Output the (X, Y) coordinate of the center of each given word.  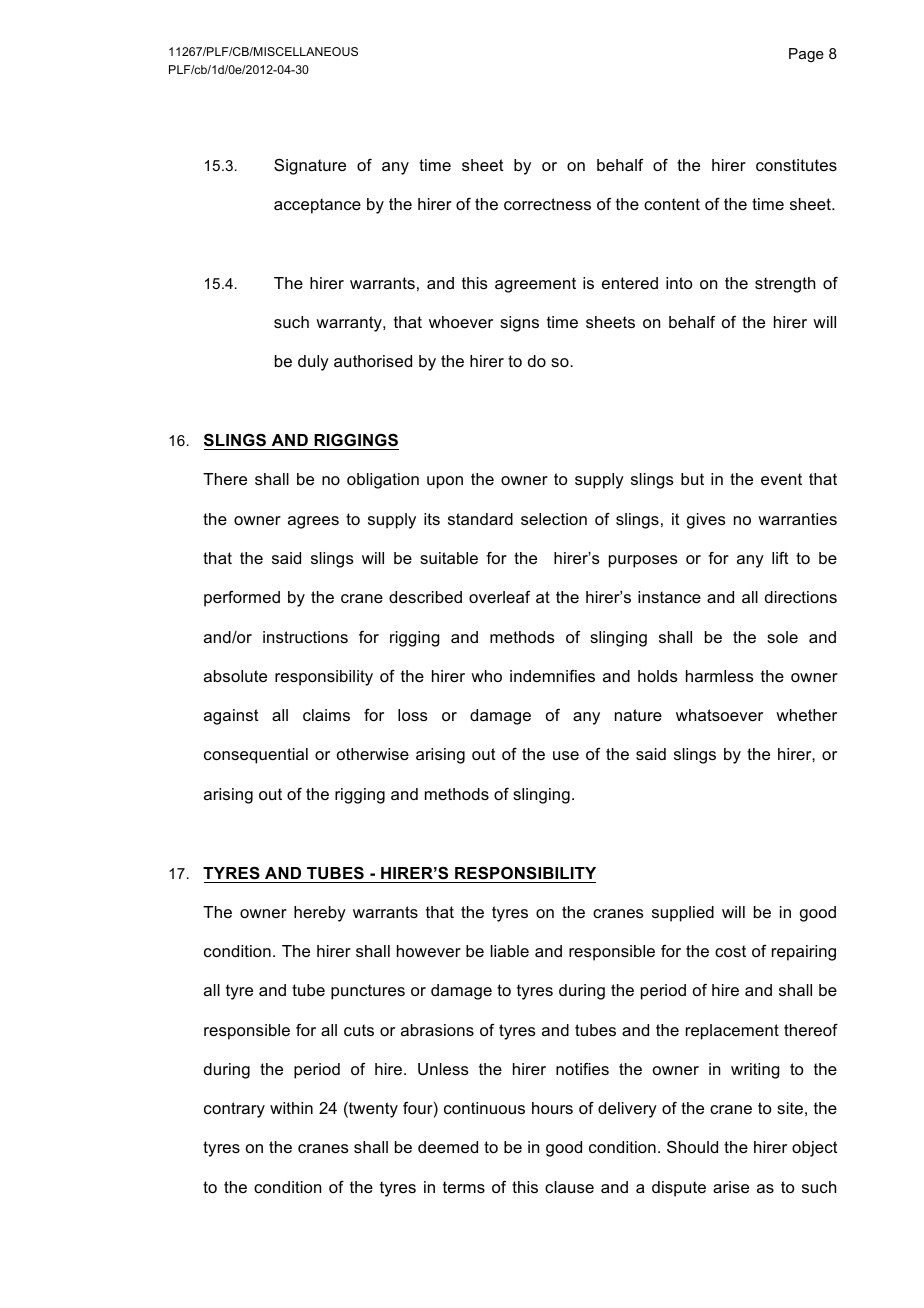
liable (510, 951)
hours (552, 1108)
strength (785, 285)
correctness (547, 204)
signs (519, 324)
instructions (305, 637)
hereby (320, 914)
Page (806, 55)
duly (313, 363)
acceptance (317, 206)
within (291, 1108)
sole (782, 637)
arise (731, 1187)
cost (730, 951)
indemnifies (552, 676)
